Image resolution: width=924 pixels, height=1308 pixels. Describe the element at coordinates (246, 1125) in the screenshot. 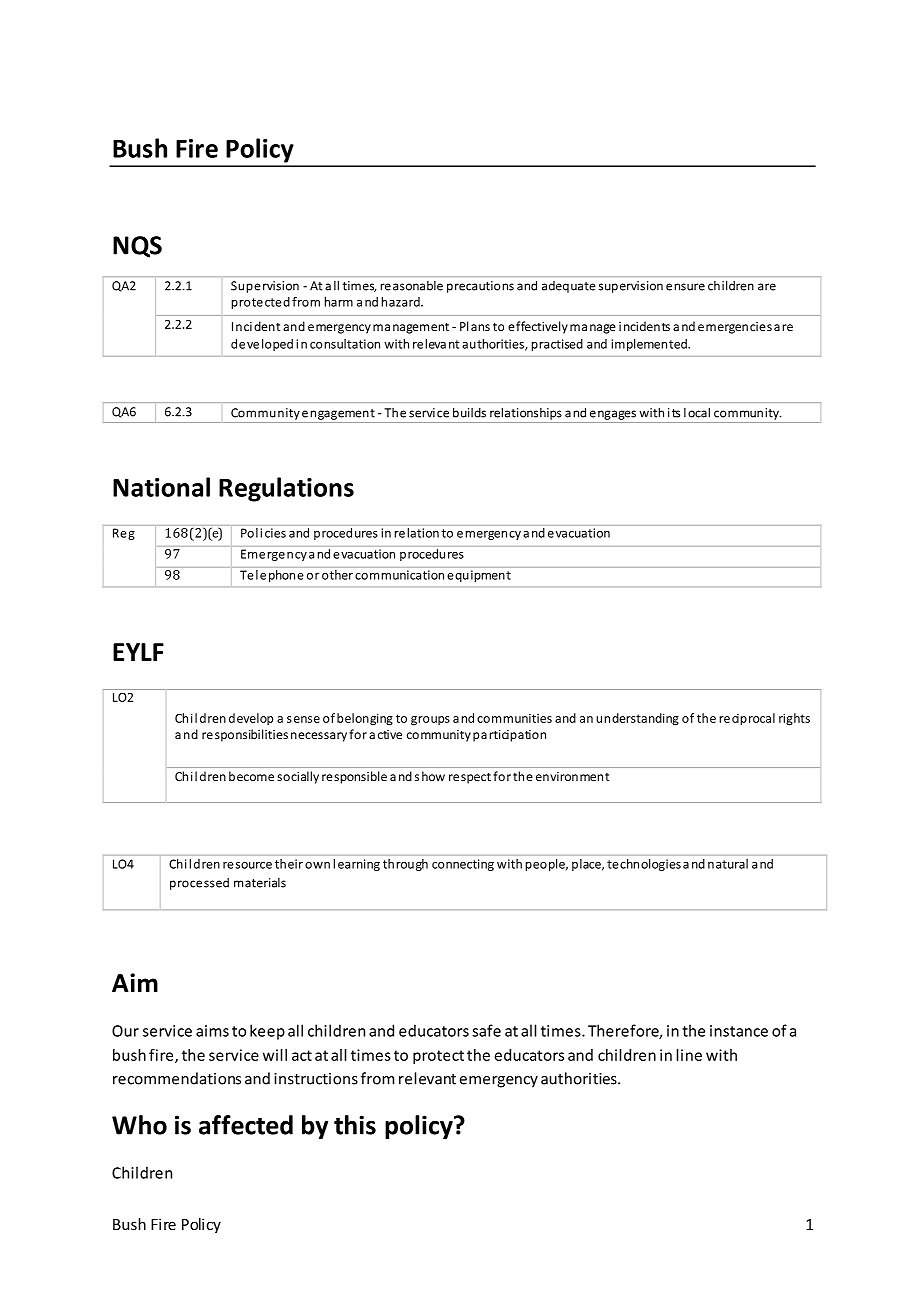

I see `affected` at that location.
